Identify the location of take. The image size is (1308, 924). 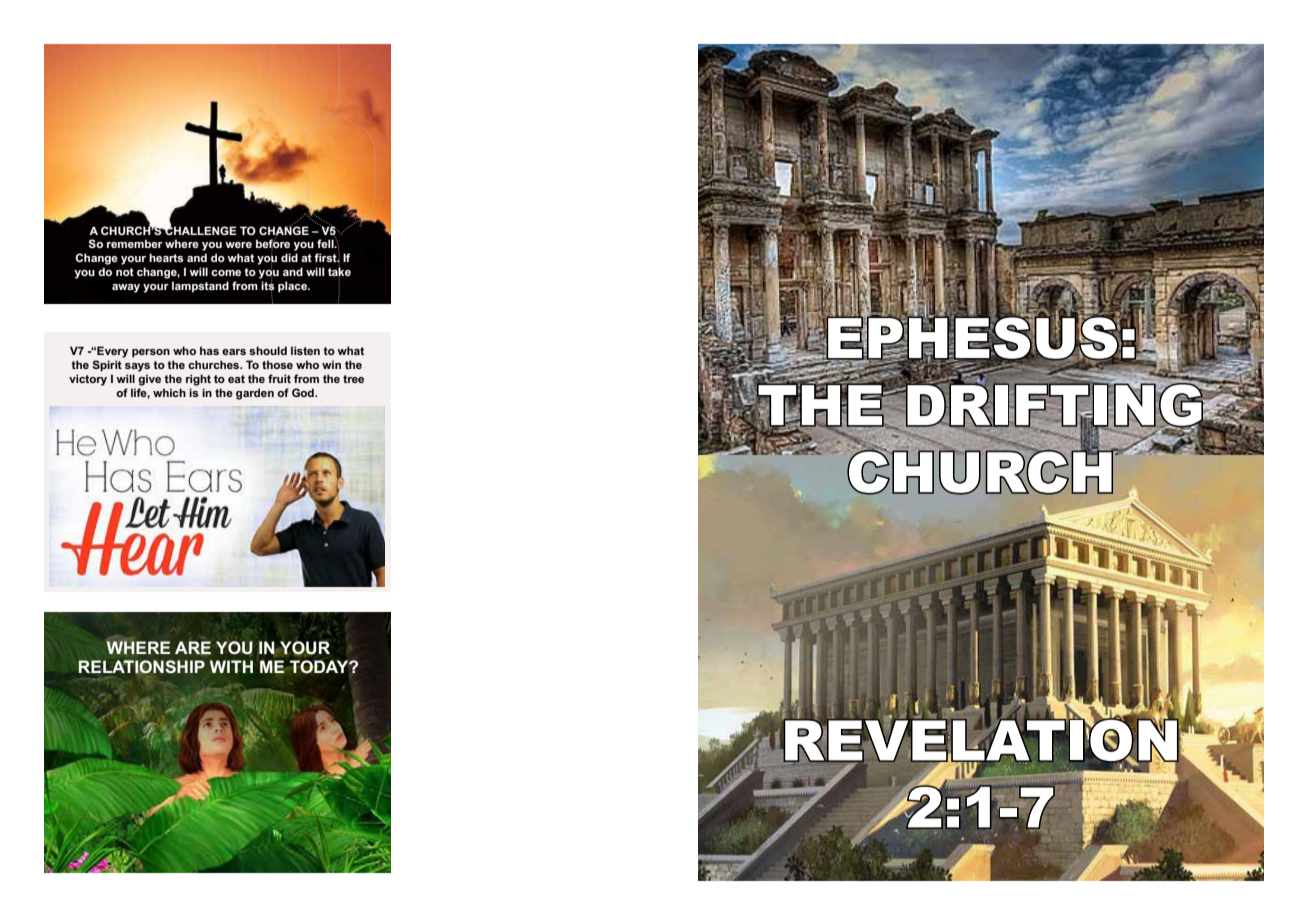
(339, 271).
